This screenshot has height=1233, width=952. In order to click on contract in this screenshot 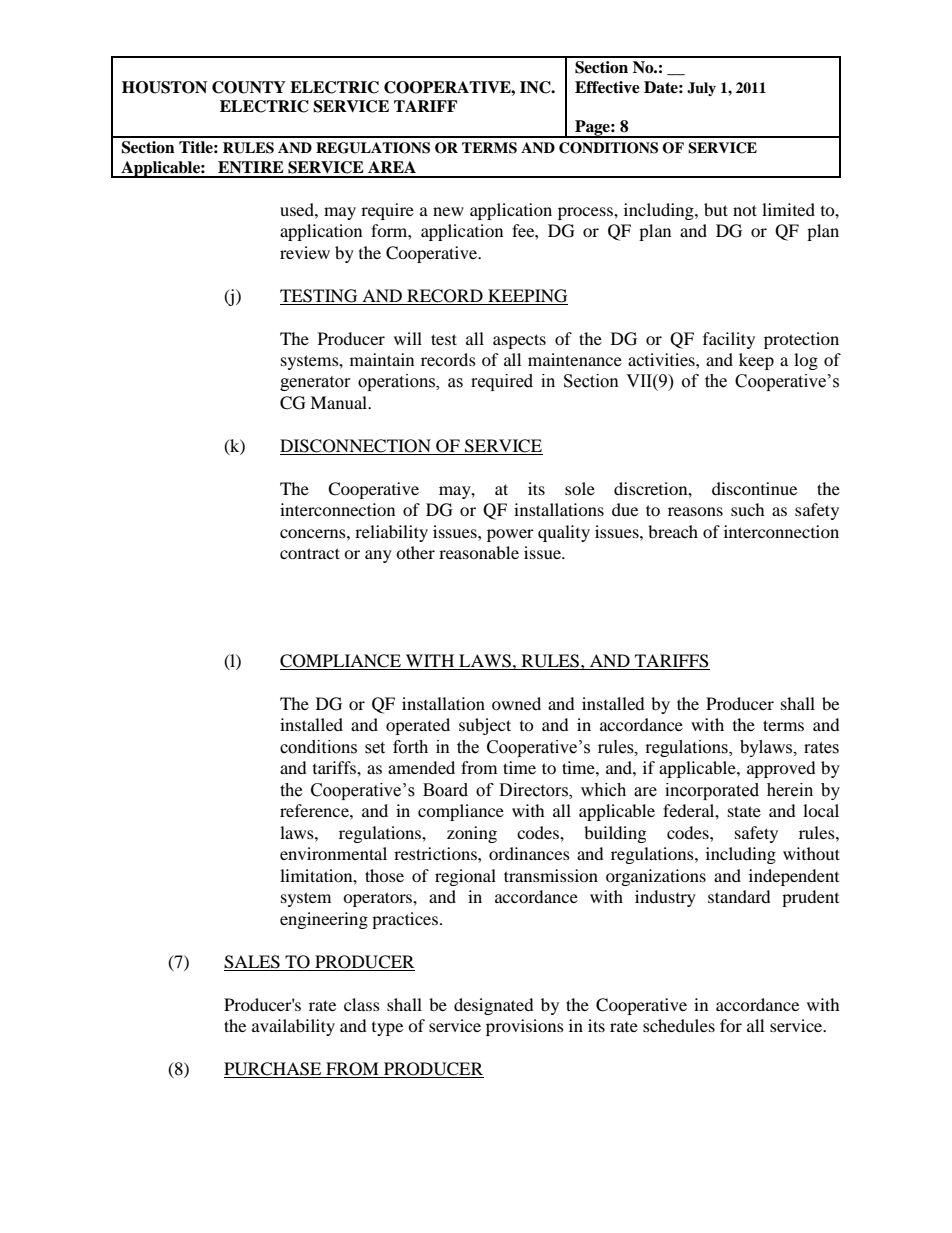, I will do `click(310, 553)`.
